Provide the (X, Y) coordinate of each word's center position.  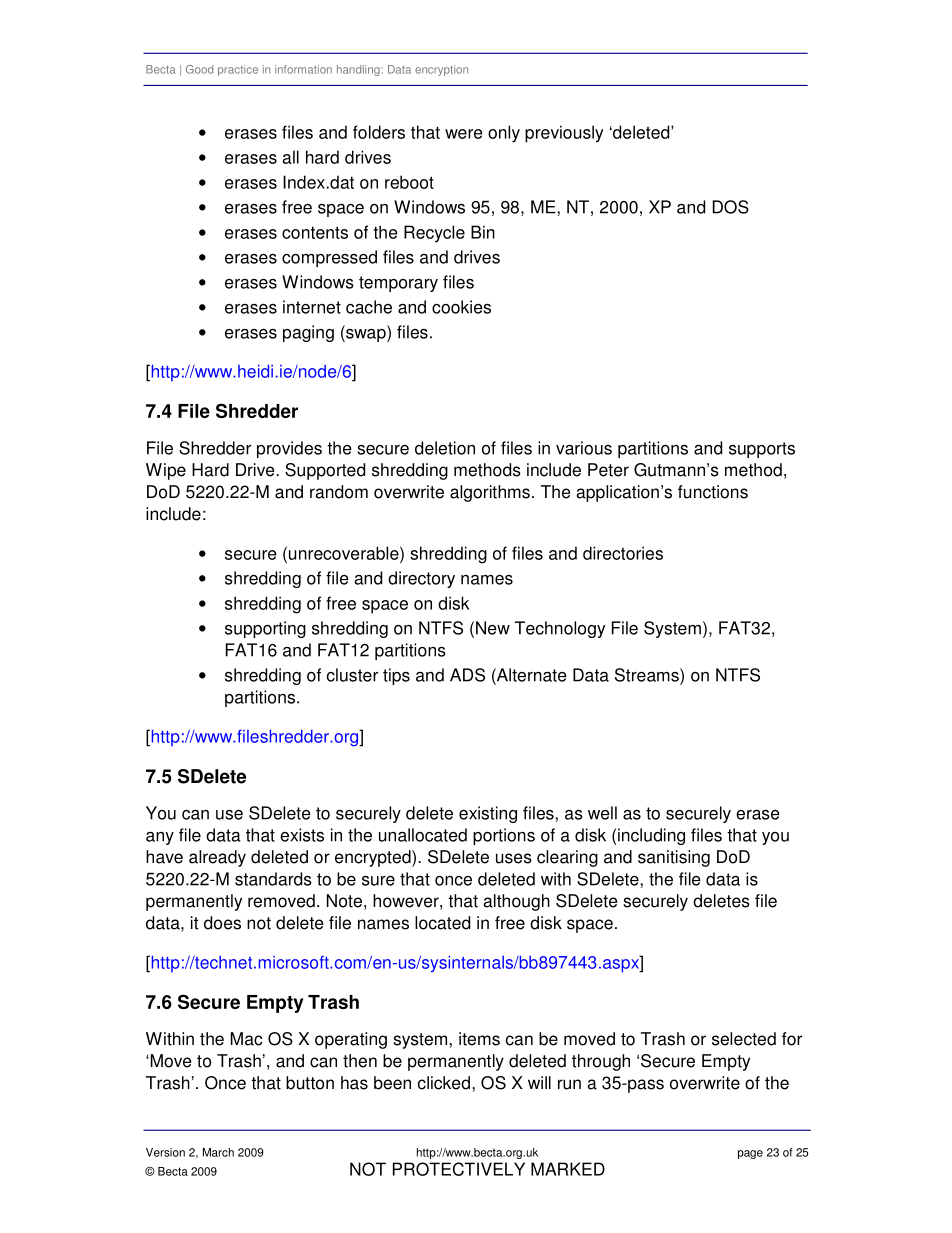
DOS (731, 207)
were (463, 134)
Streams (648, 675)
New (493, 628)
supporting (265, 629)
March (218, 1152)
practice (238, 70)
